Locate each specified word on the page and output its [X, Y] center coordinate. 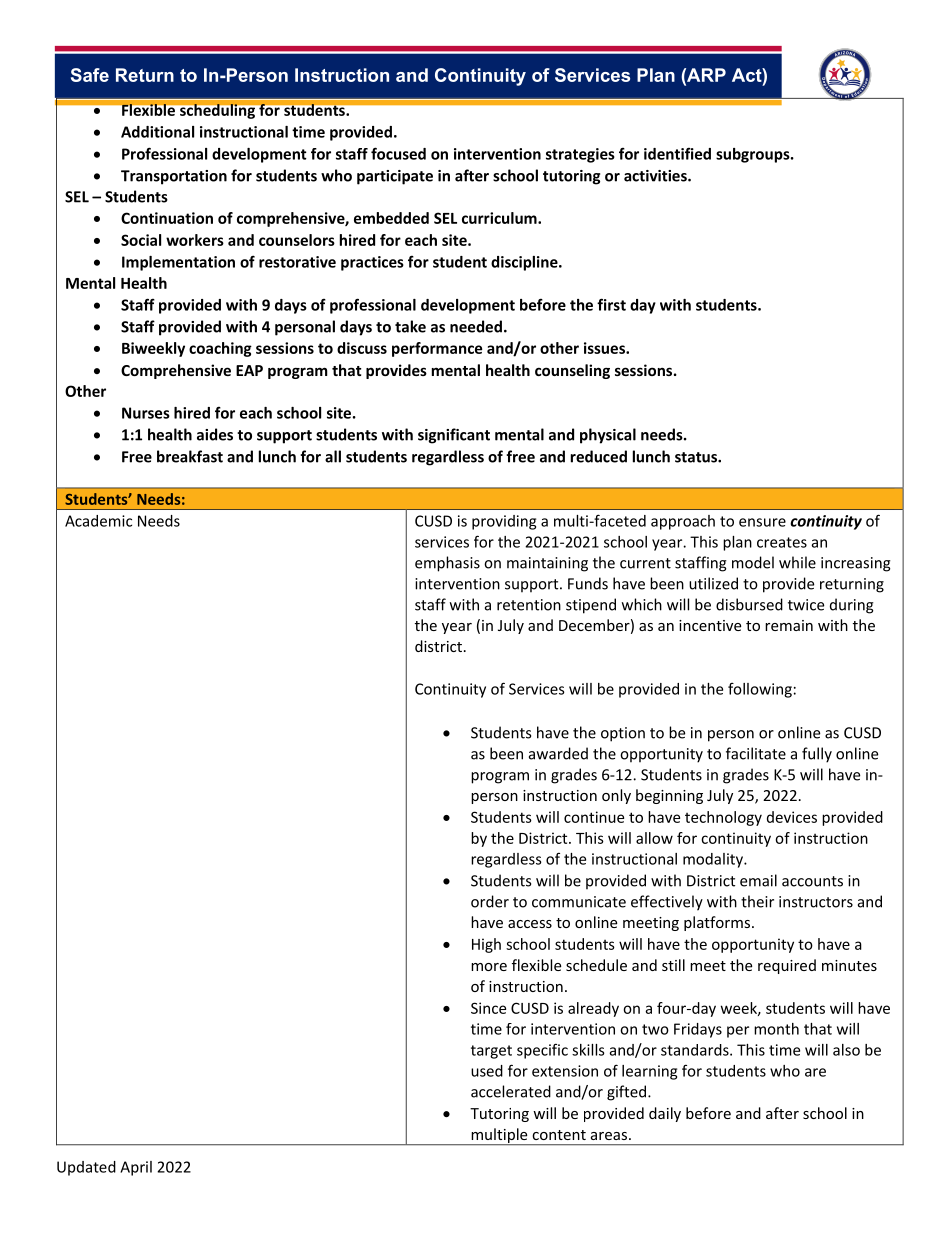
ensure [762, 522]
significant [454, 436]
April [136, 1168]
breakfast [190, 456]
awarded [558, 753]
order [490, 901]
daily [665, 1114]
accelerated [511, 1091]
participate [395, 177]
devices [792, 817]
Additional [157, 132]
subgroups [754, 155]
